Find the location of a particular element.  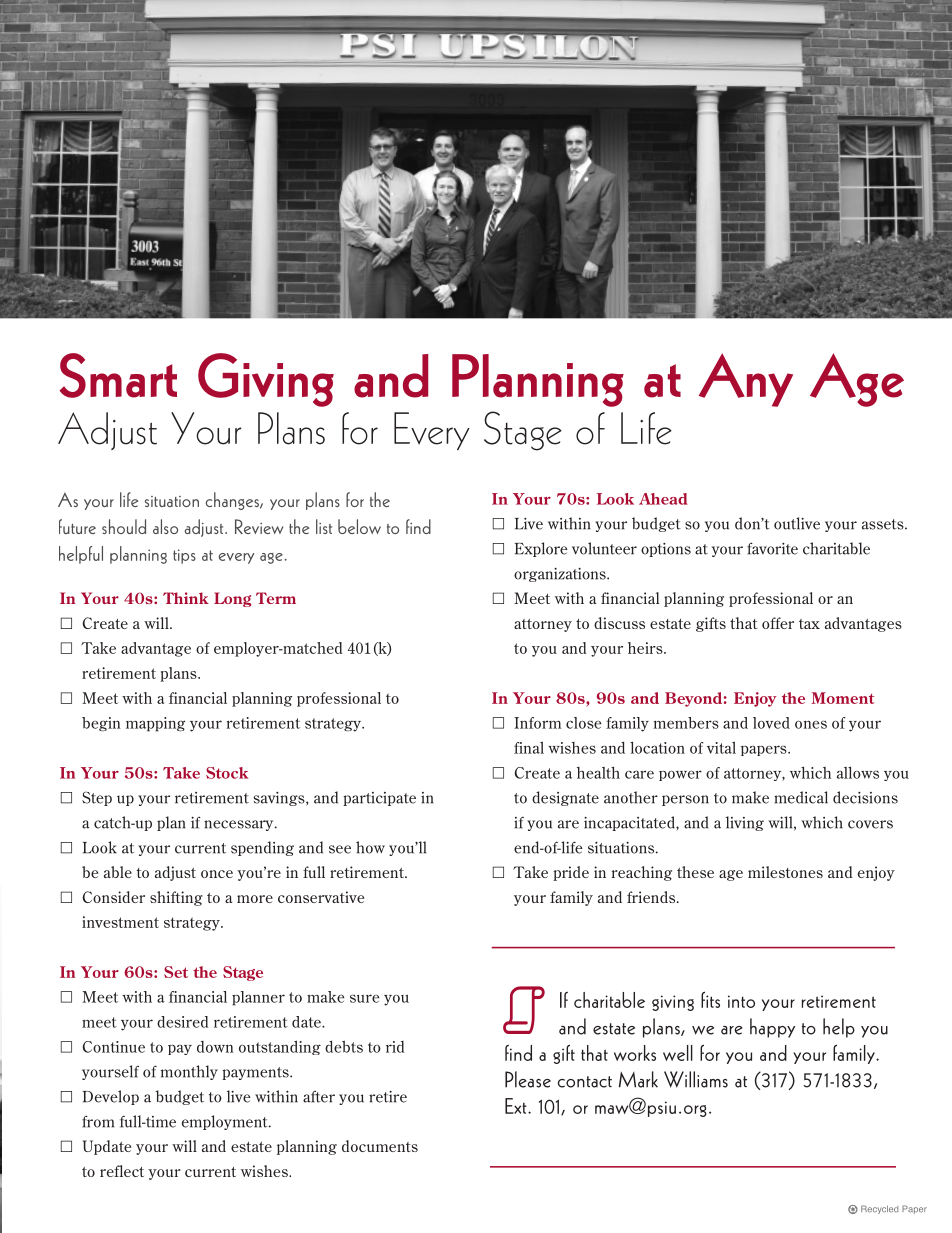

desired is located at coordinates (183, 1022).
